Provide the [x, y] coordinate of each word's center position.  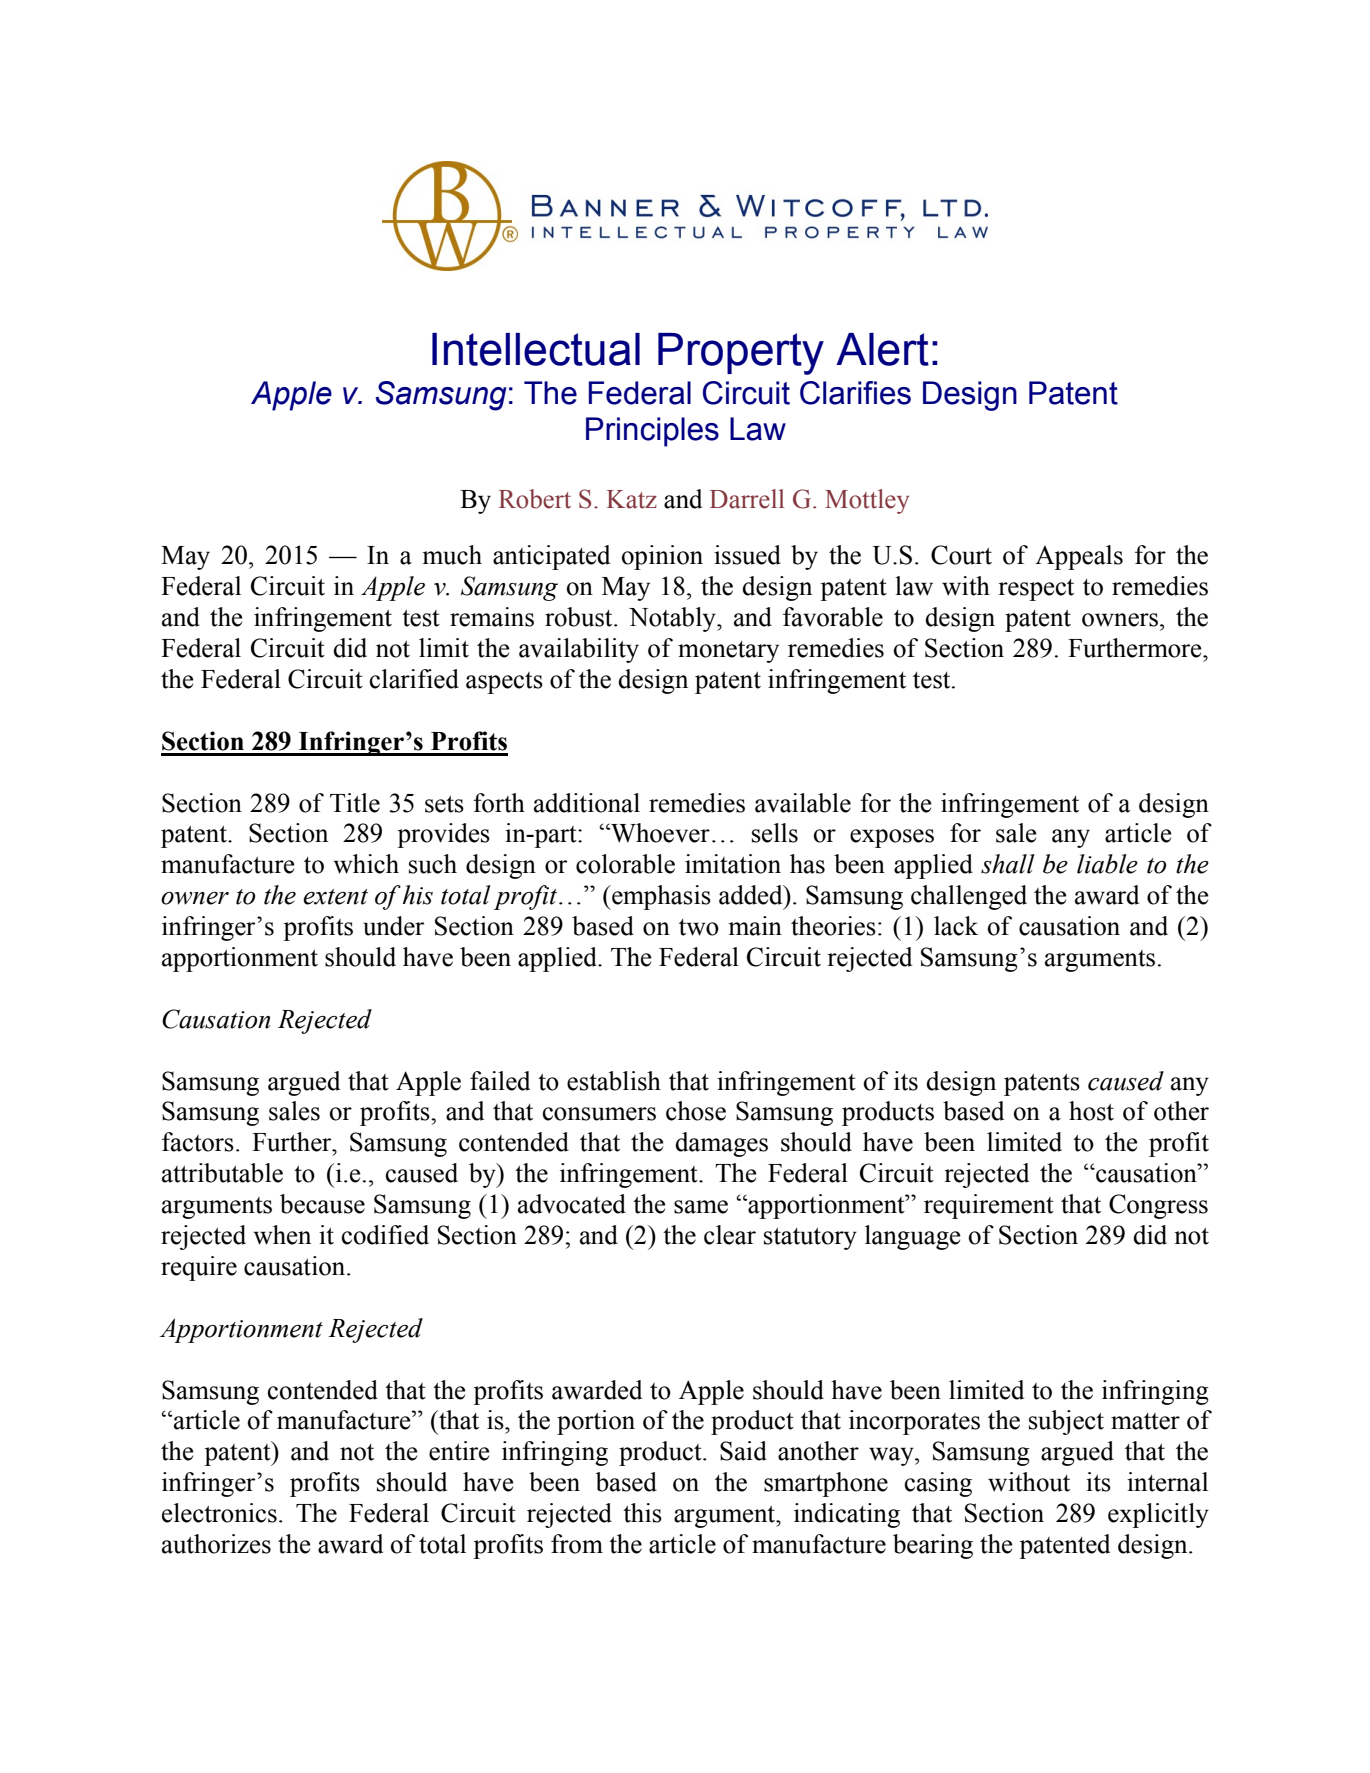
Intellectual [536, 349]
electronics [219, 1513]
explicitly [1158, 1515]
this [642, 1513]
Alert [882, 349]
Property [741, 354]
